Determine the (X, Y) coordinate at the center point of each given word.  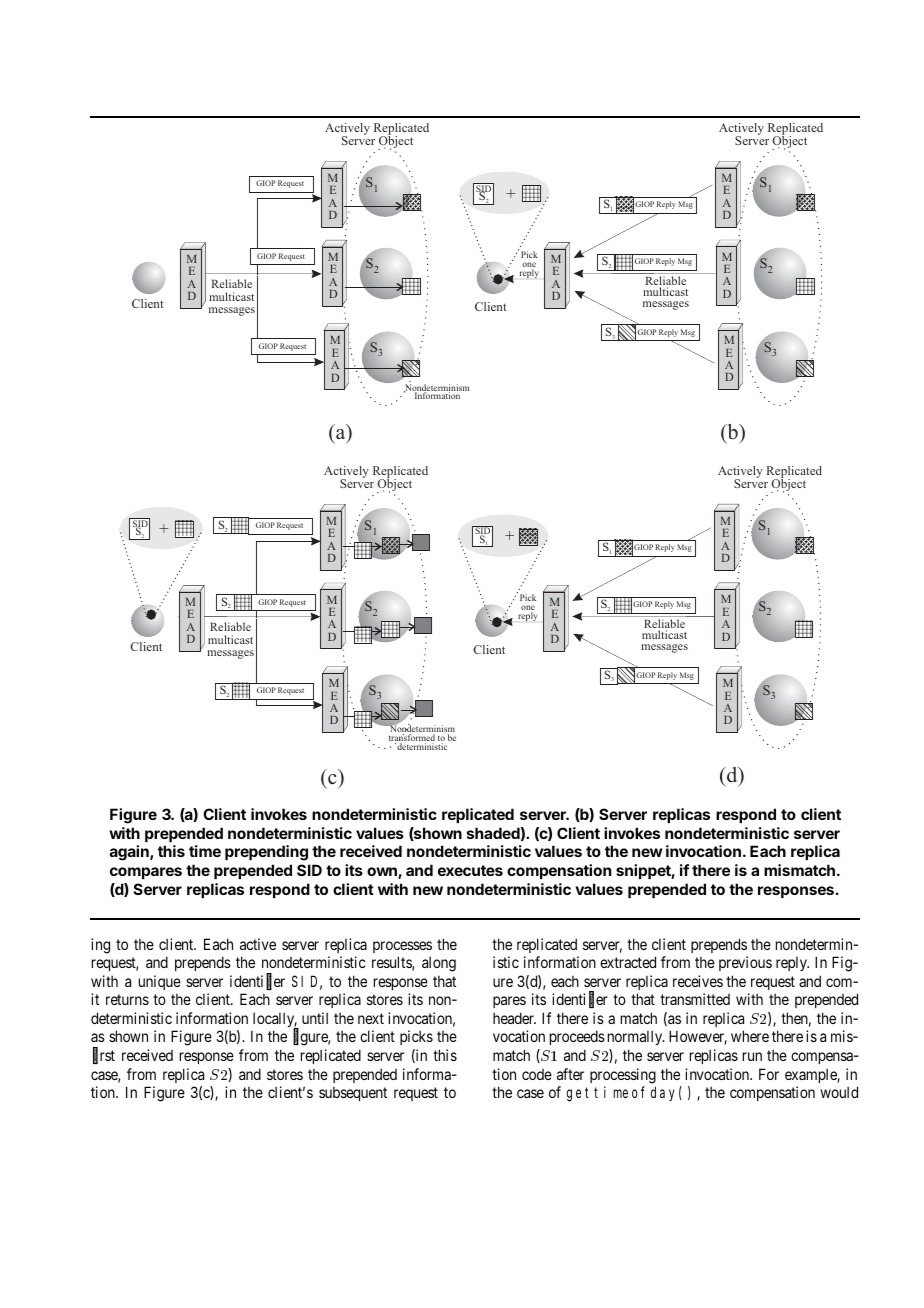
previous (745, 963)
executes (470, 870)
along (439, 964)
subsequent (353, 1094)
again (130, 853)
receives (698, 981)
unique (160, 982)
